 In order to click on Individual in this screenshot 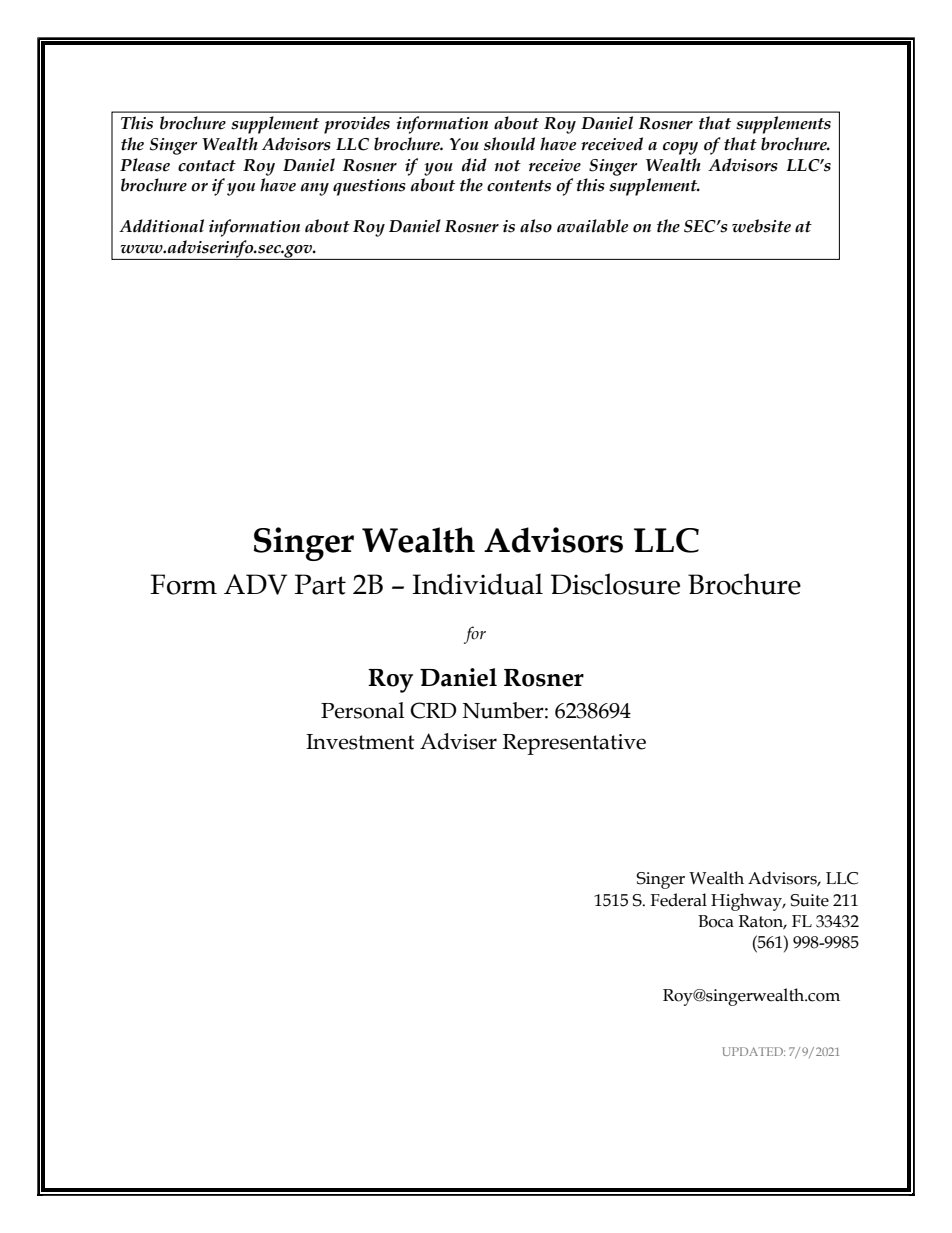, I will do `click(477, 584)`.
